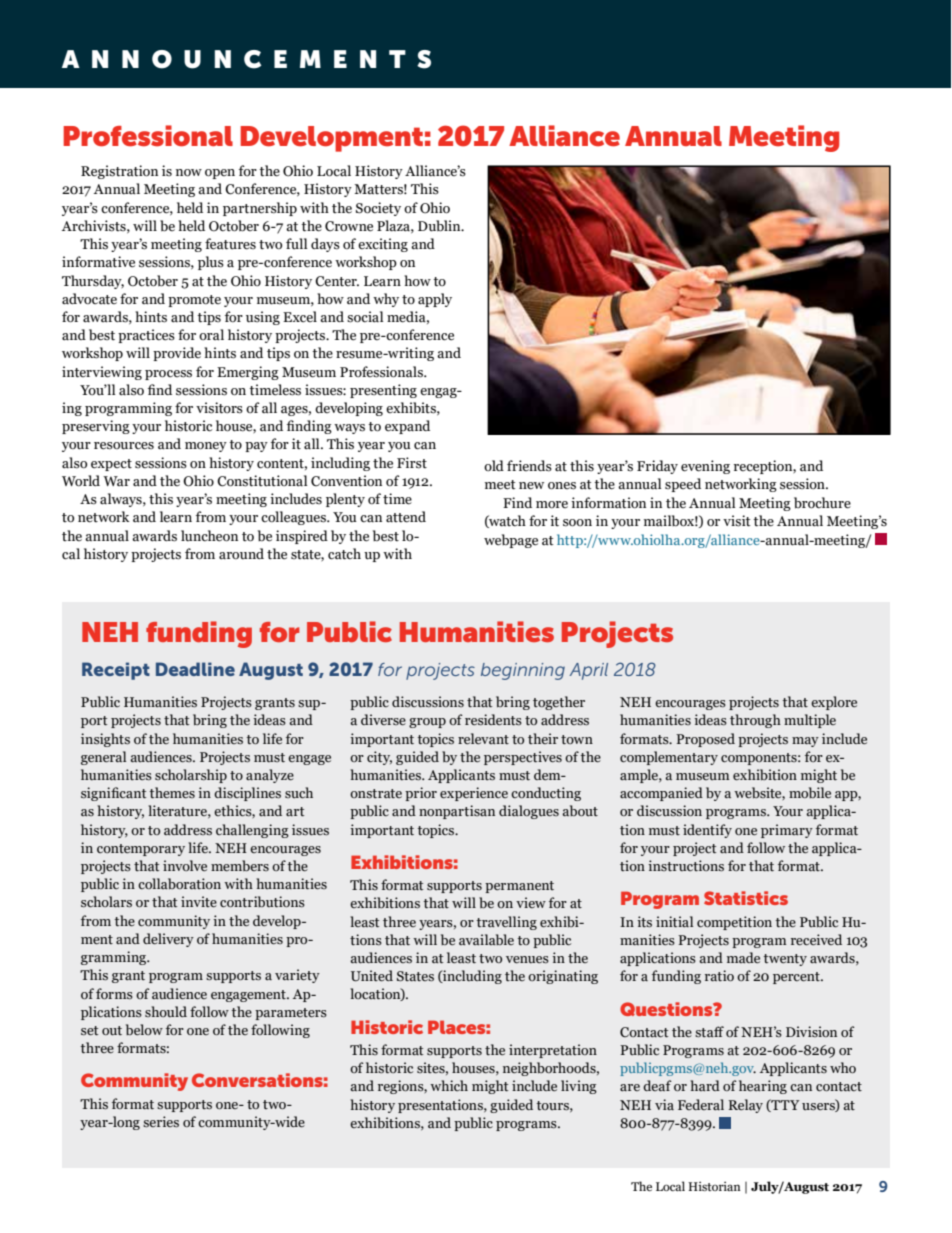  Describe the element at coordinates (206, 447) in the screenshot. I see `money` at that location.
